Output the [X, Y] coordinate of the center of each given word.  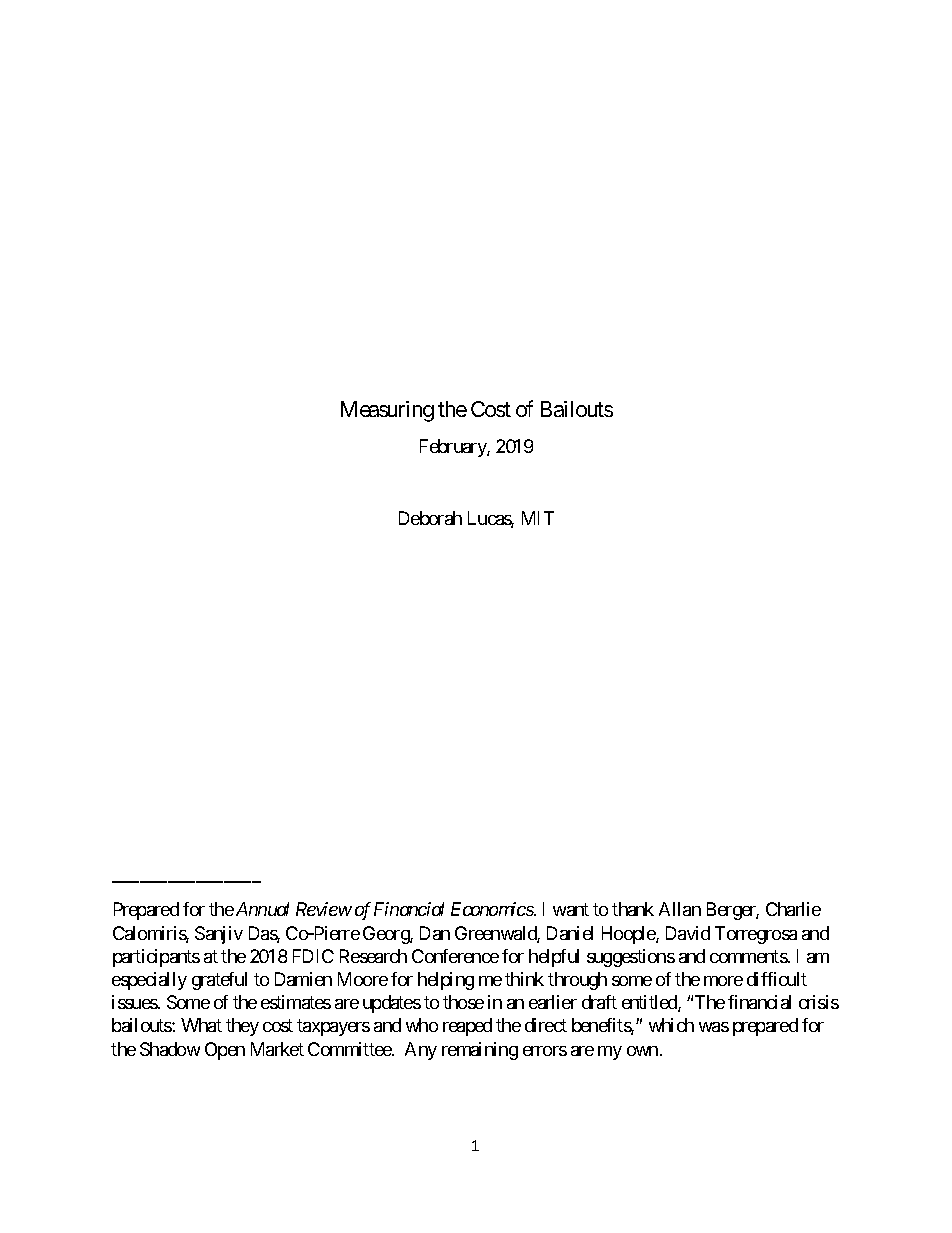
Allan [680, 909]
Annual [262, 909]
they [242, 1027]
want [571, 910]
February [454, 448]
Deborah [430, 518]
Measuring [387, 411]
